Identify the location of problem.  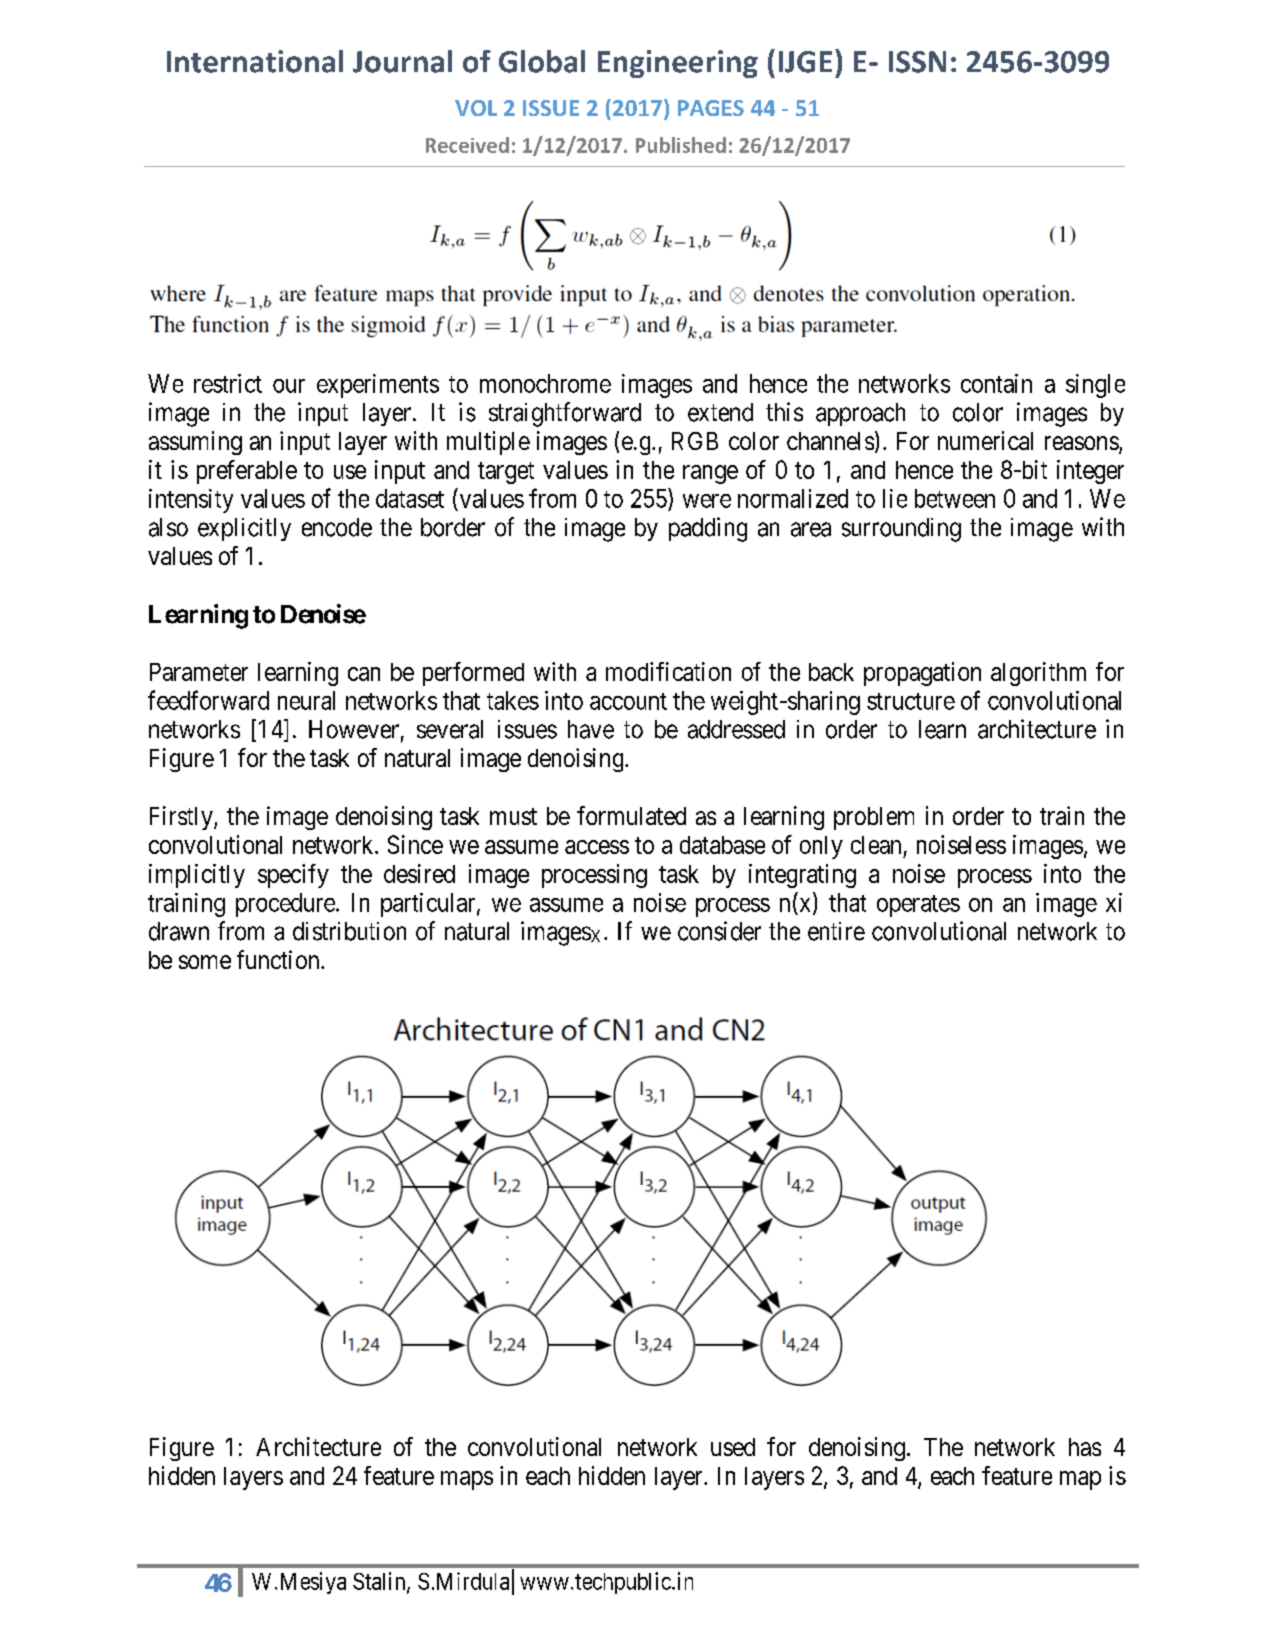
(874, 818).
